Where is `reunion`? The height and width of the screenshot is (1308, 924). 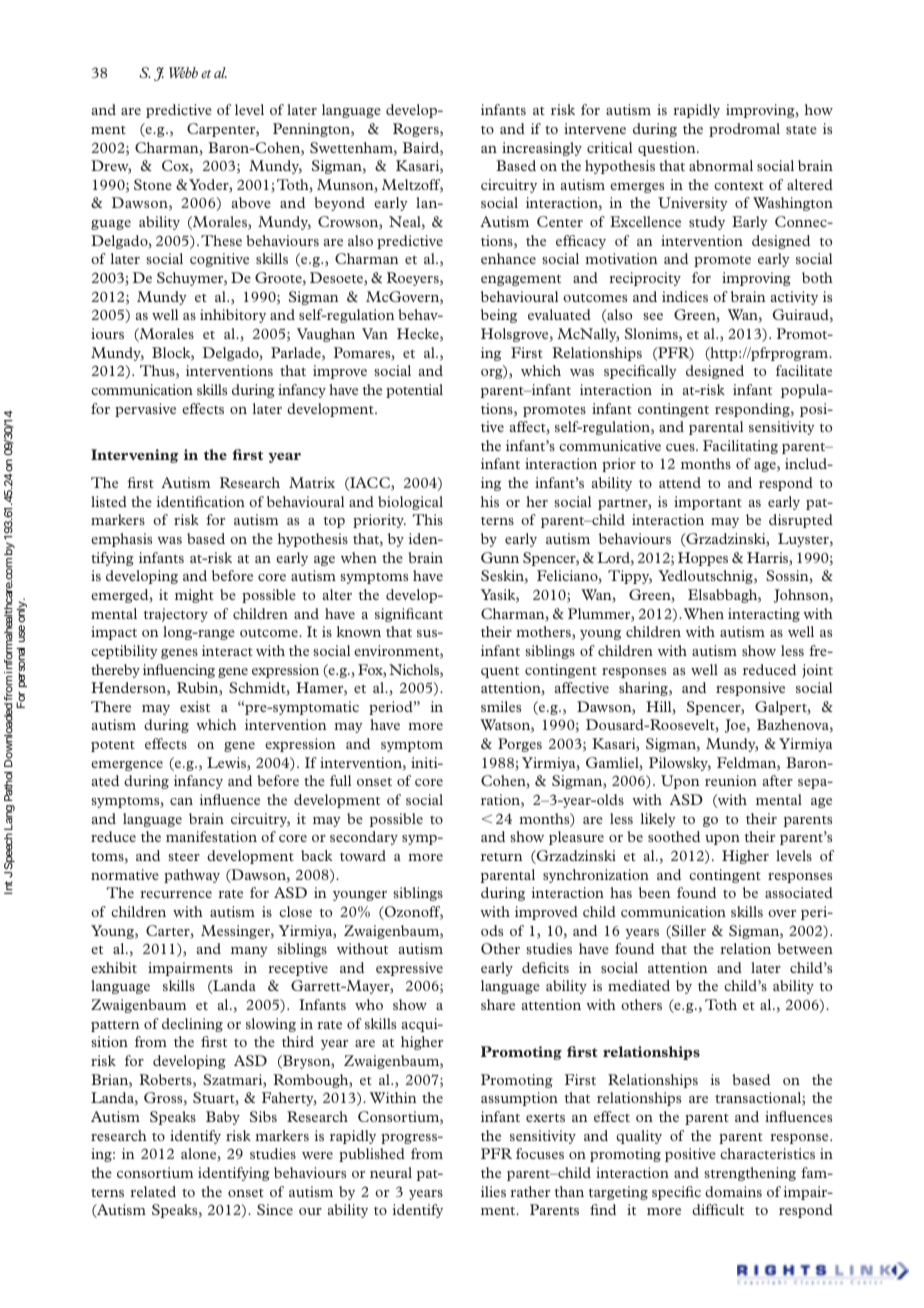
reunion is located at coordinates (731, 780).
